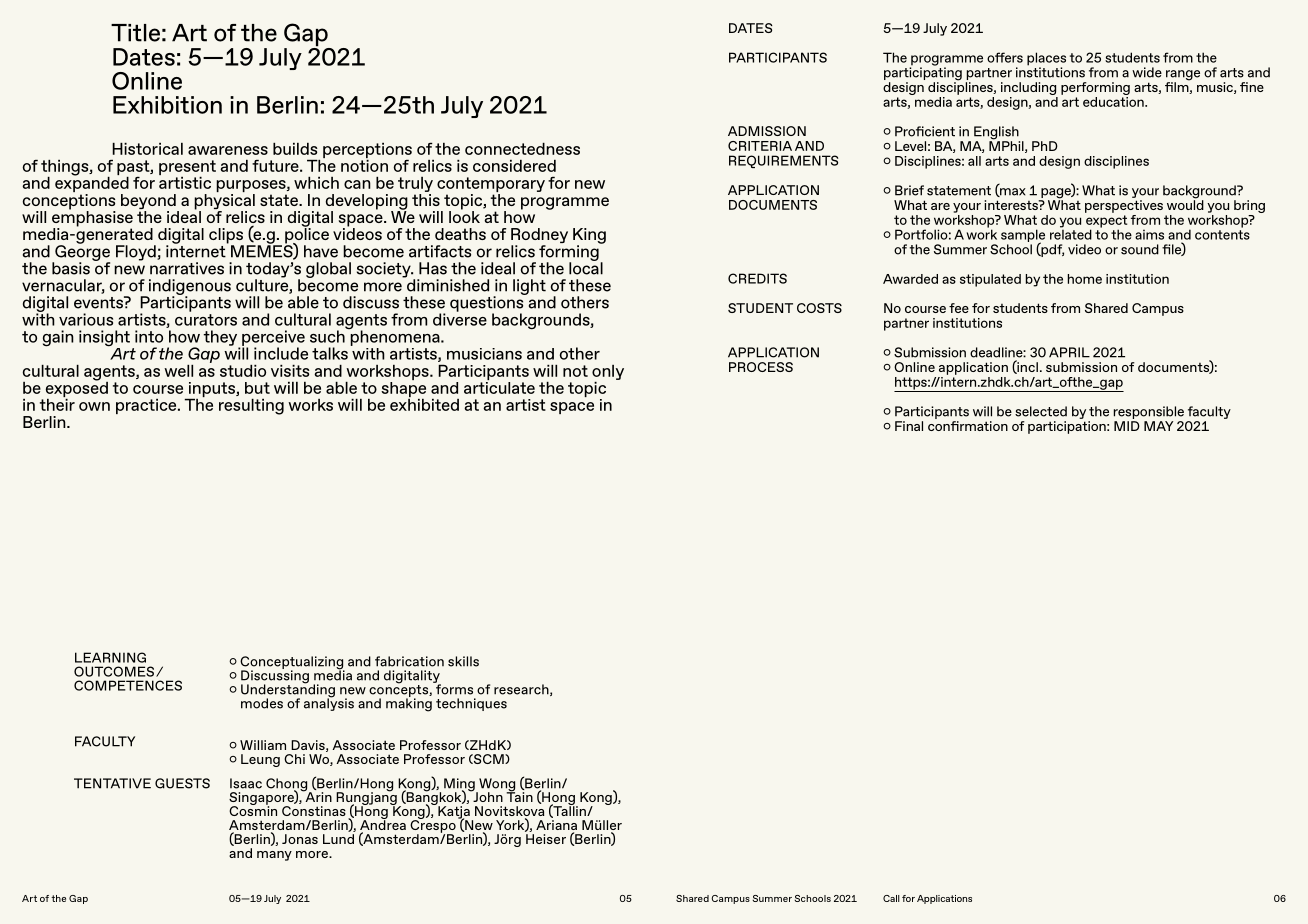  What do you see at coordinates (767, 131) in the screenshot?
I see `ADMISSION` at bounding box center [767, 131].
